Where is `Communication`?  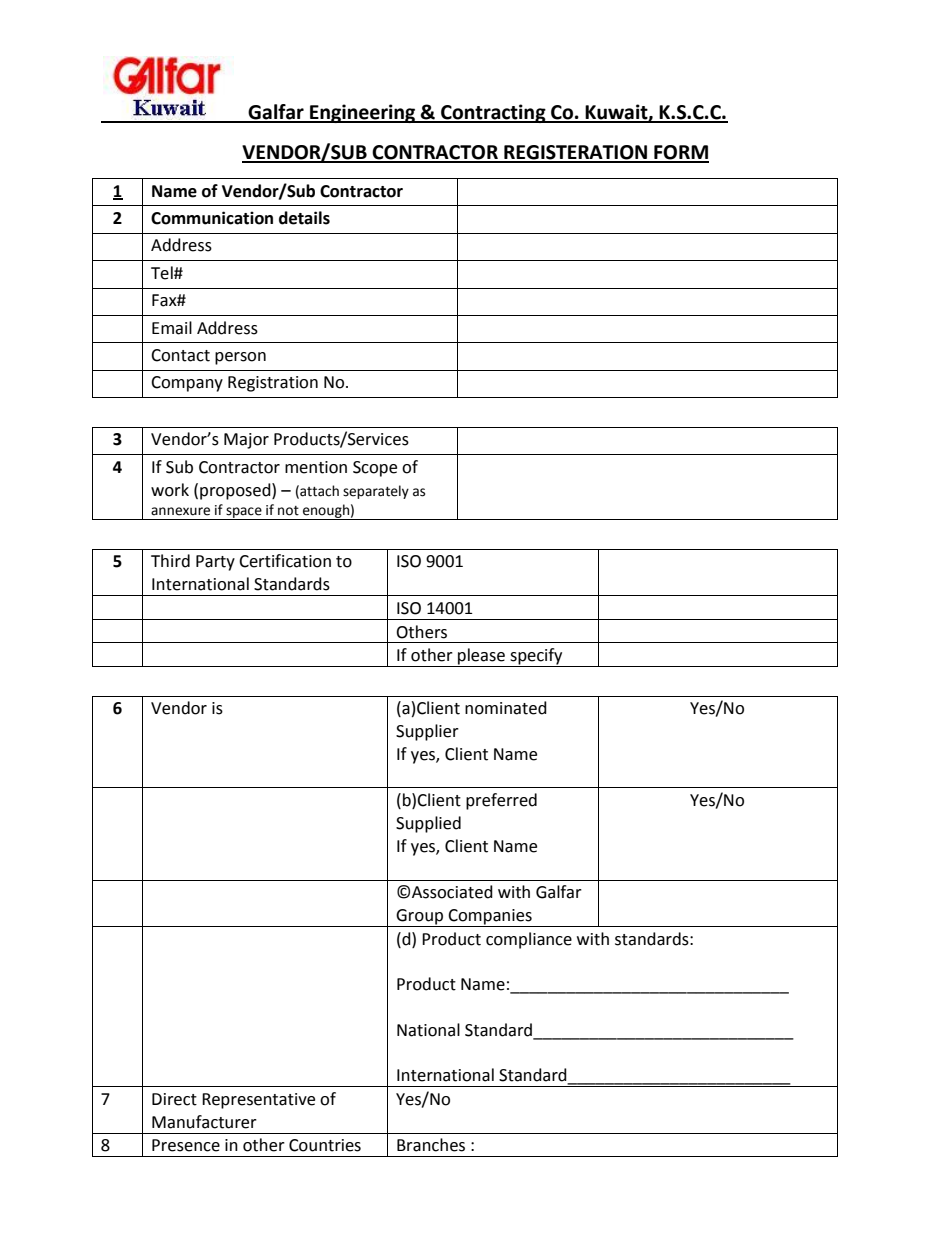 Communication is located at coordinates (212, 218).
